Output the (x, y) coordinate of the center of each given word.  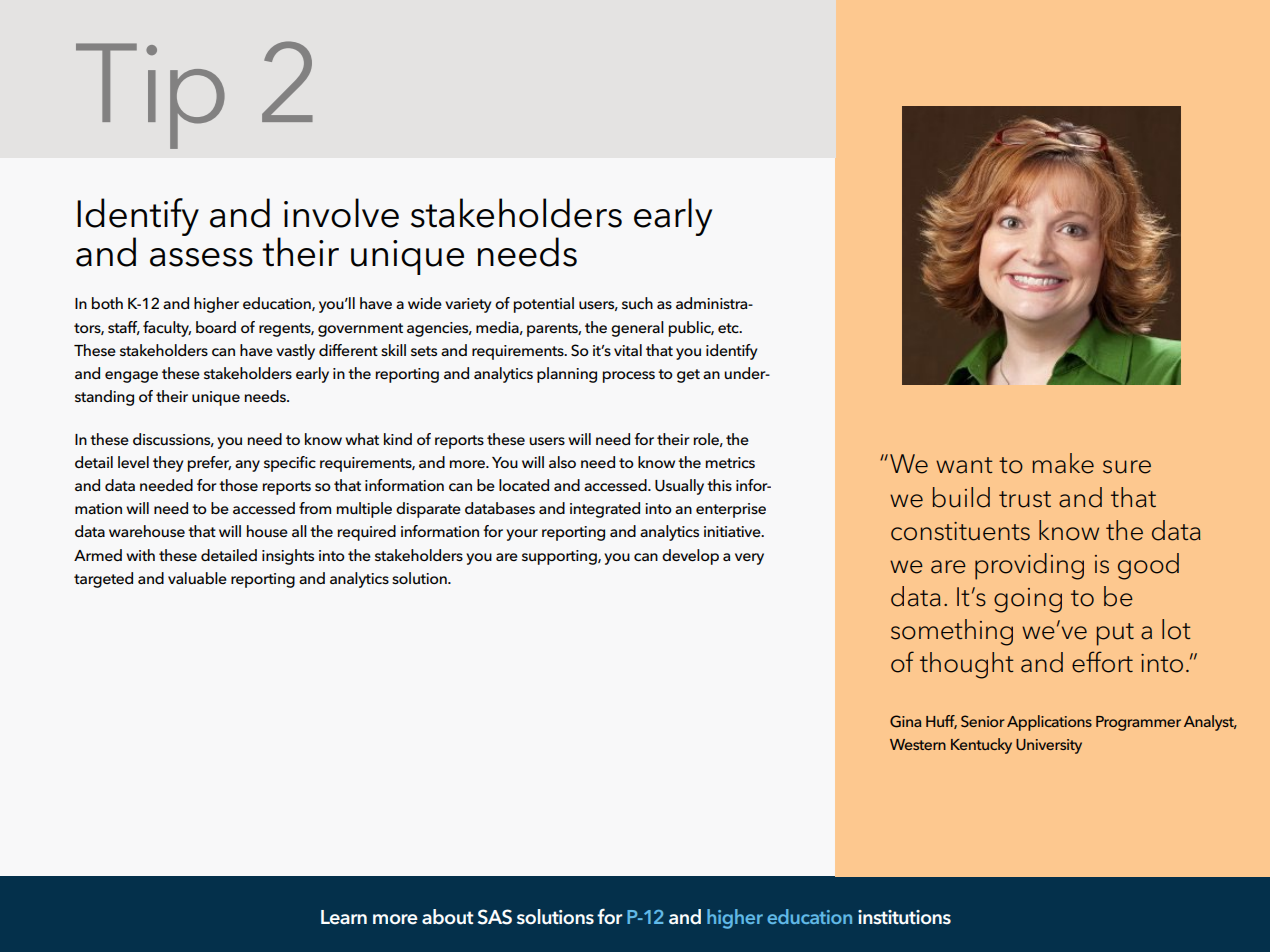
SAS (494, 917)
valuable (197, 578)
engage (131, 377)
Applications (1049, 723)
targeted (103, 580)
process (629, 377)
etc (729, 328)
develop (690, 557)
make (1063, 463)
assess (201, 257)
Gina (905, 721)
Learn (344, 917)
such (637, 303)
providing (1029, 566)
